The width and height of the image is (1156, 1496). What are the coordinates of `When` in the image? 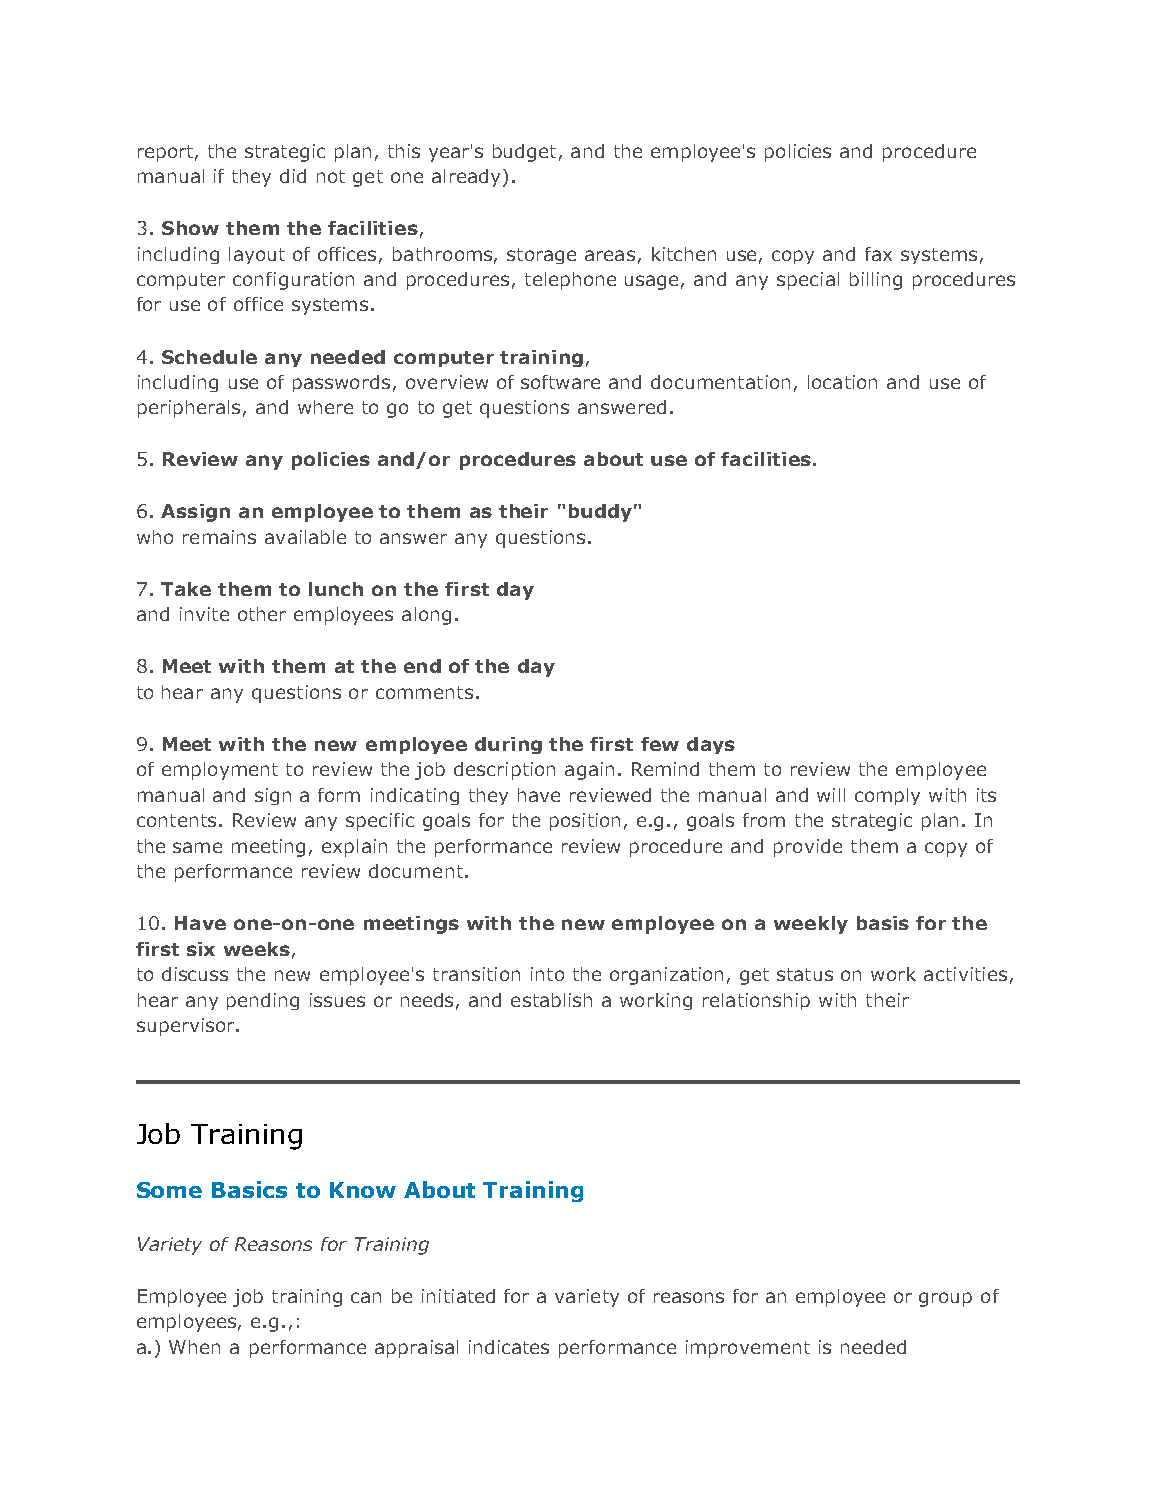 It's located at (194, 1347).
